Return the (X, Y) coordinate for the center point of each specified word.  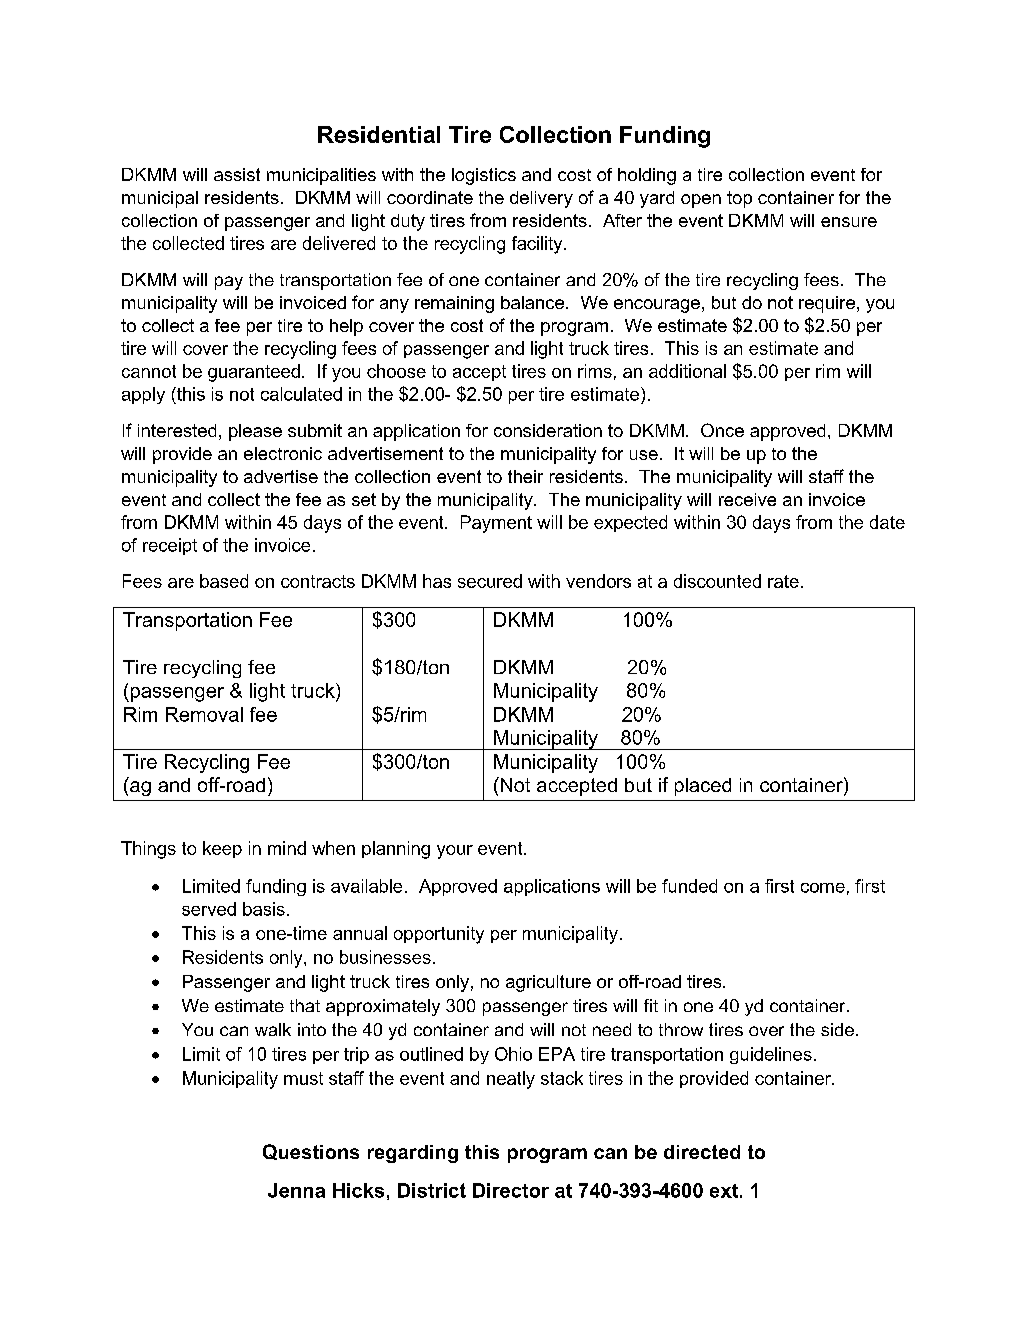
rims (595, 371)
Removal (204, 714)
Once (722, 430)
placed (703, 787)
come (823, 888)
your (455, 852)
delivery (541, 199)
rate (783, 581)
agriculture (548, 983)
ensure (849, 222)
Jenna (296, 1190)
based (224, 581)
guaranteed (254, 373)
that (305, 1005)
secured (490, 581)
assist (237, 174)
